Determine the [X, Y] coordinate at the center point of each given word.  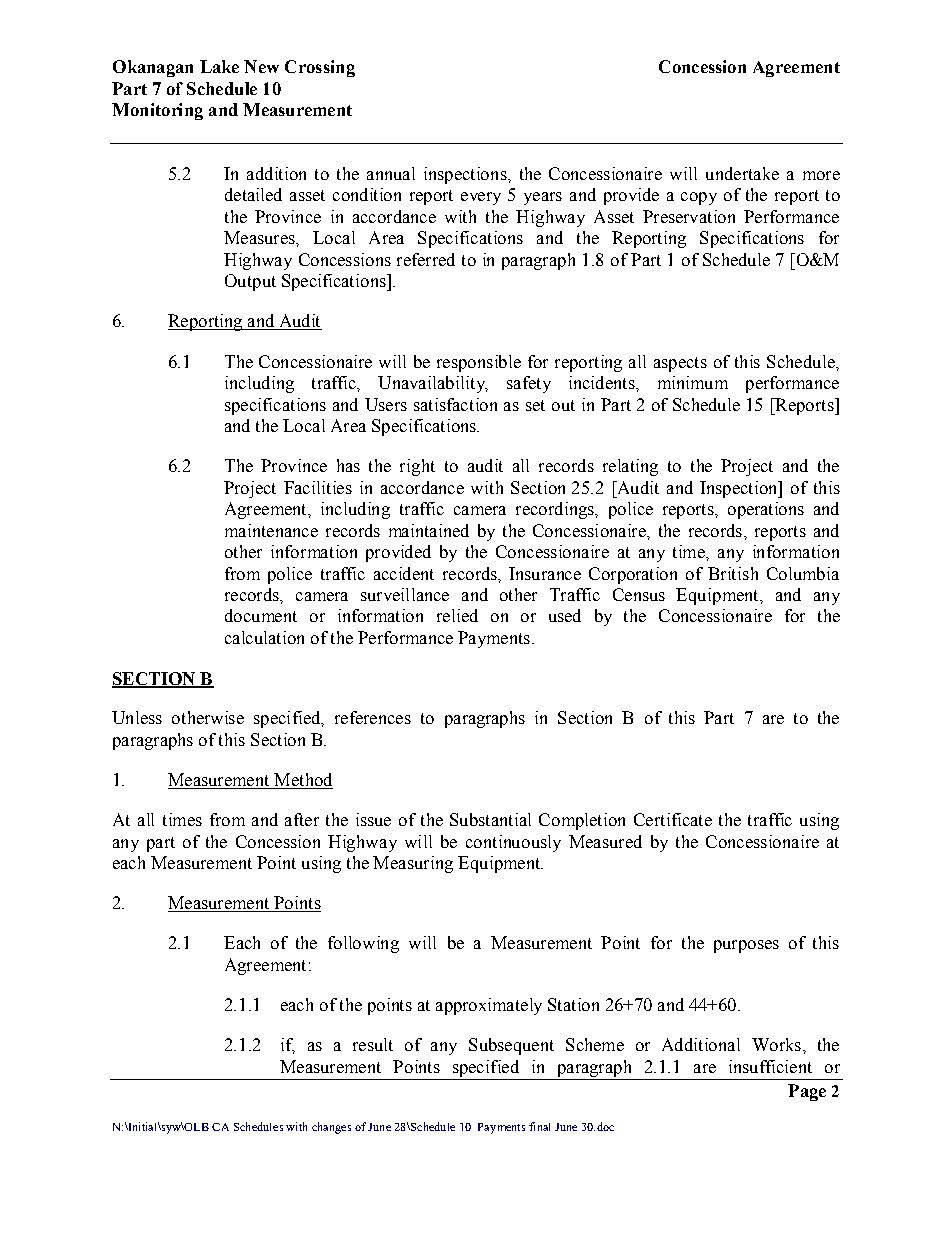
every [481, 198]
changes [331, 1128]
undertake [742, 173]
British [733, 573]
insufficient [770, 1066]
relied [457, 615]
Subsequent [511, 1046]
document [261, 615]
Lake [219, 66]
